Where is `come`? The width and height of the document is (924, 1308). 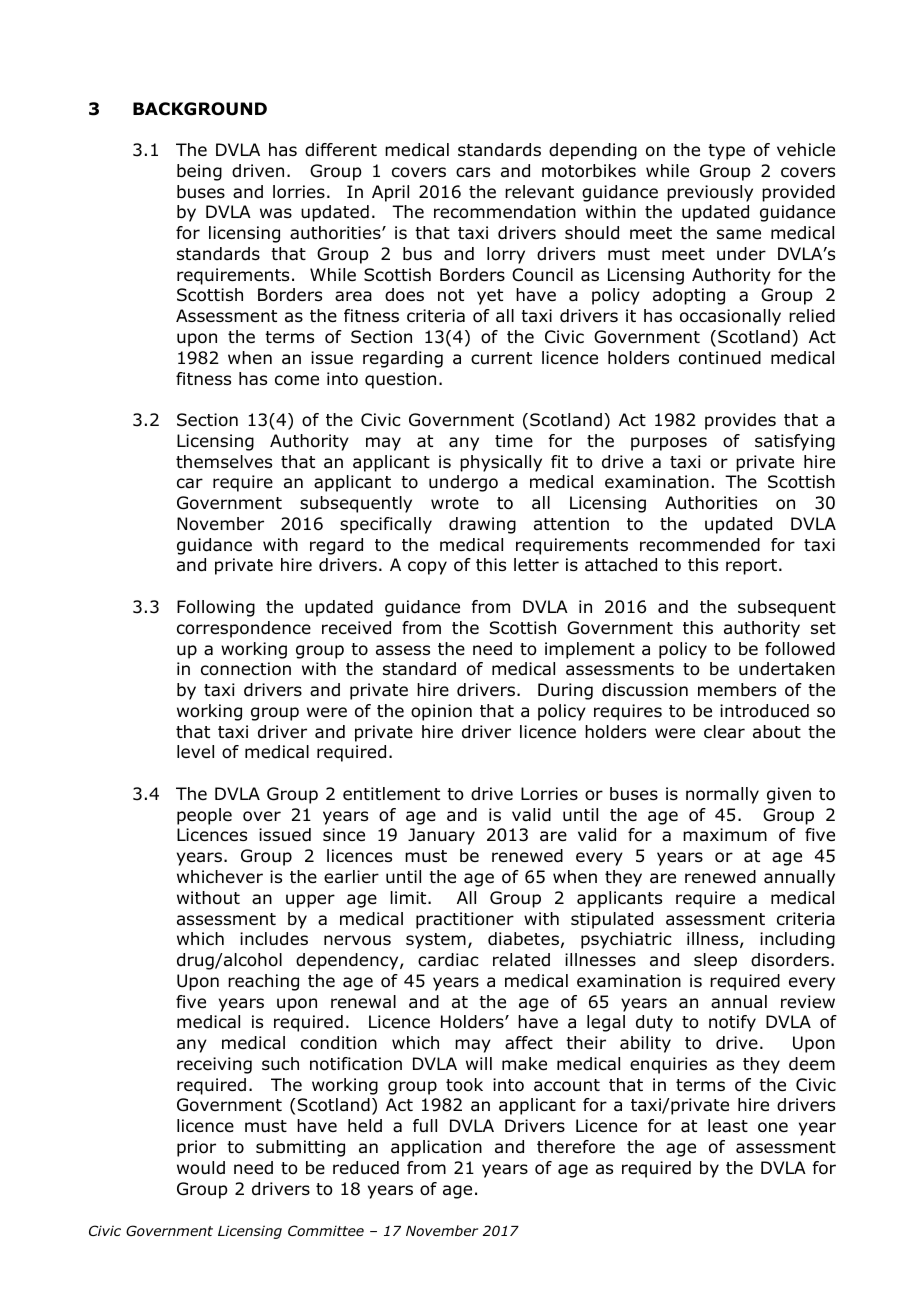
come is located at coordinates (297, 380).
